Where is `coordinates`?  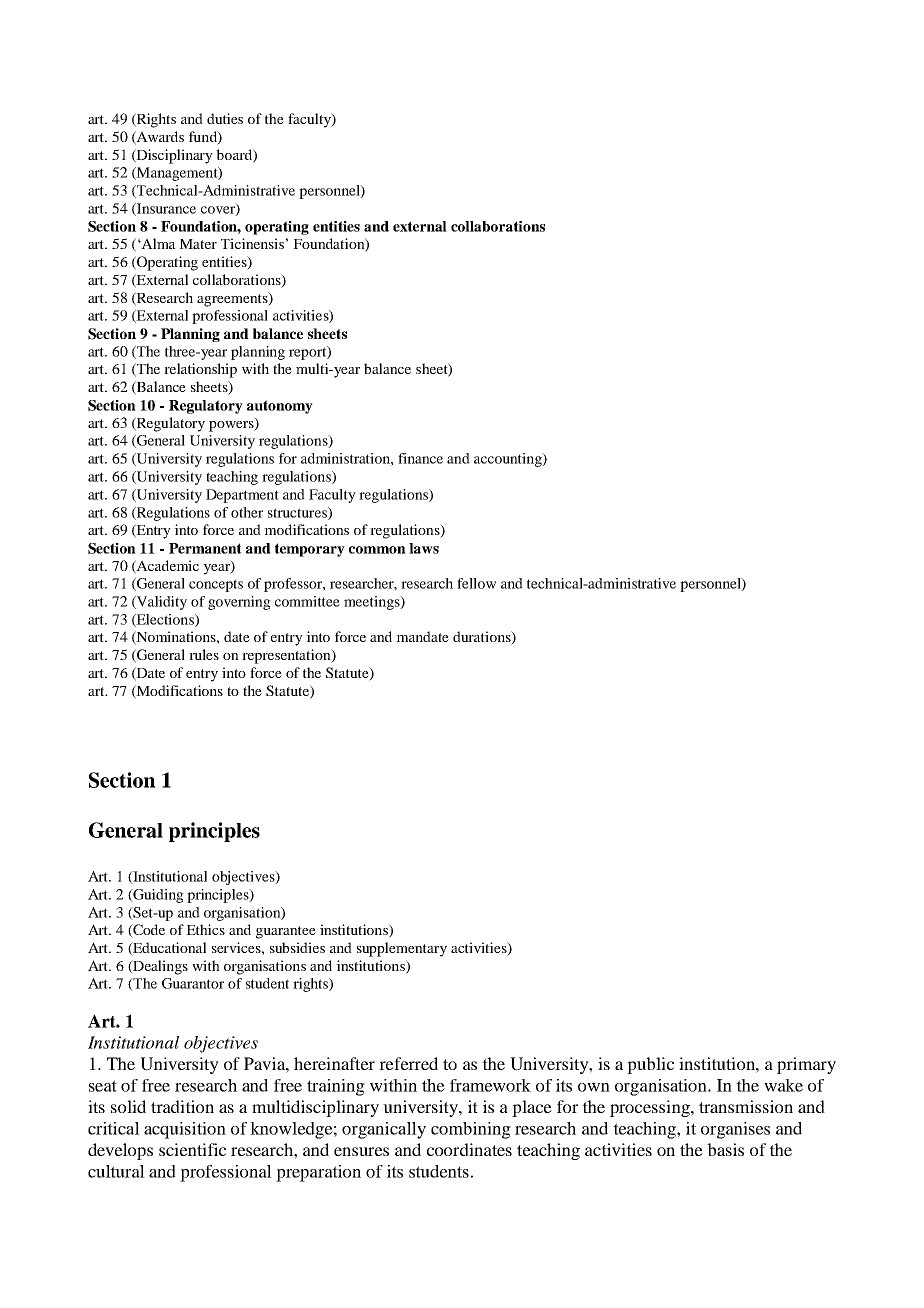
coordinates is located at coordinates (469, 1149).
